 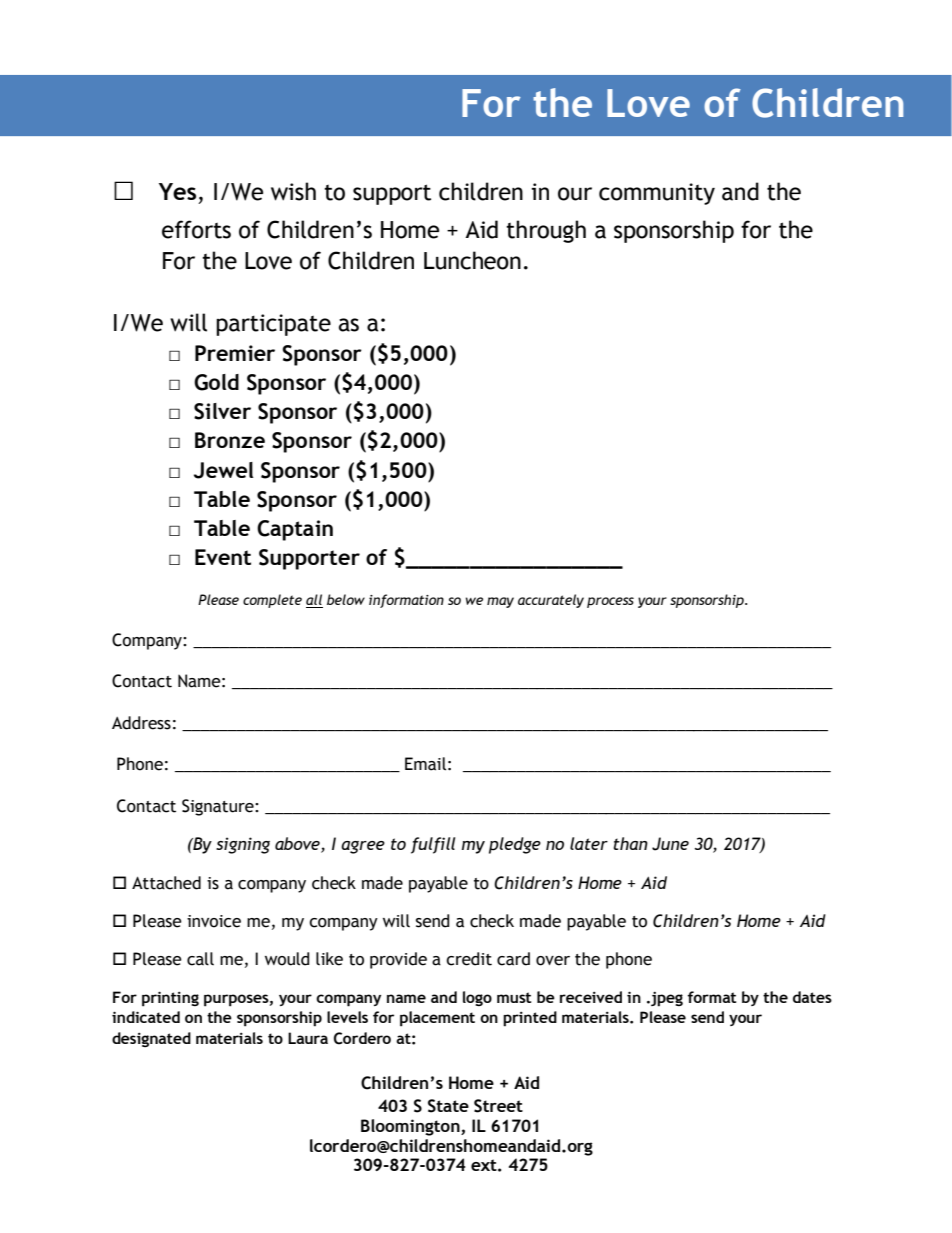 I want to click on pledge, so click(x=515, y=845).
